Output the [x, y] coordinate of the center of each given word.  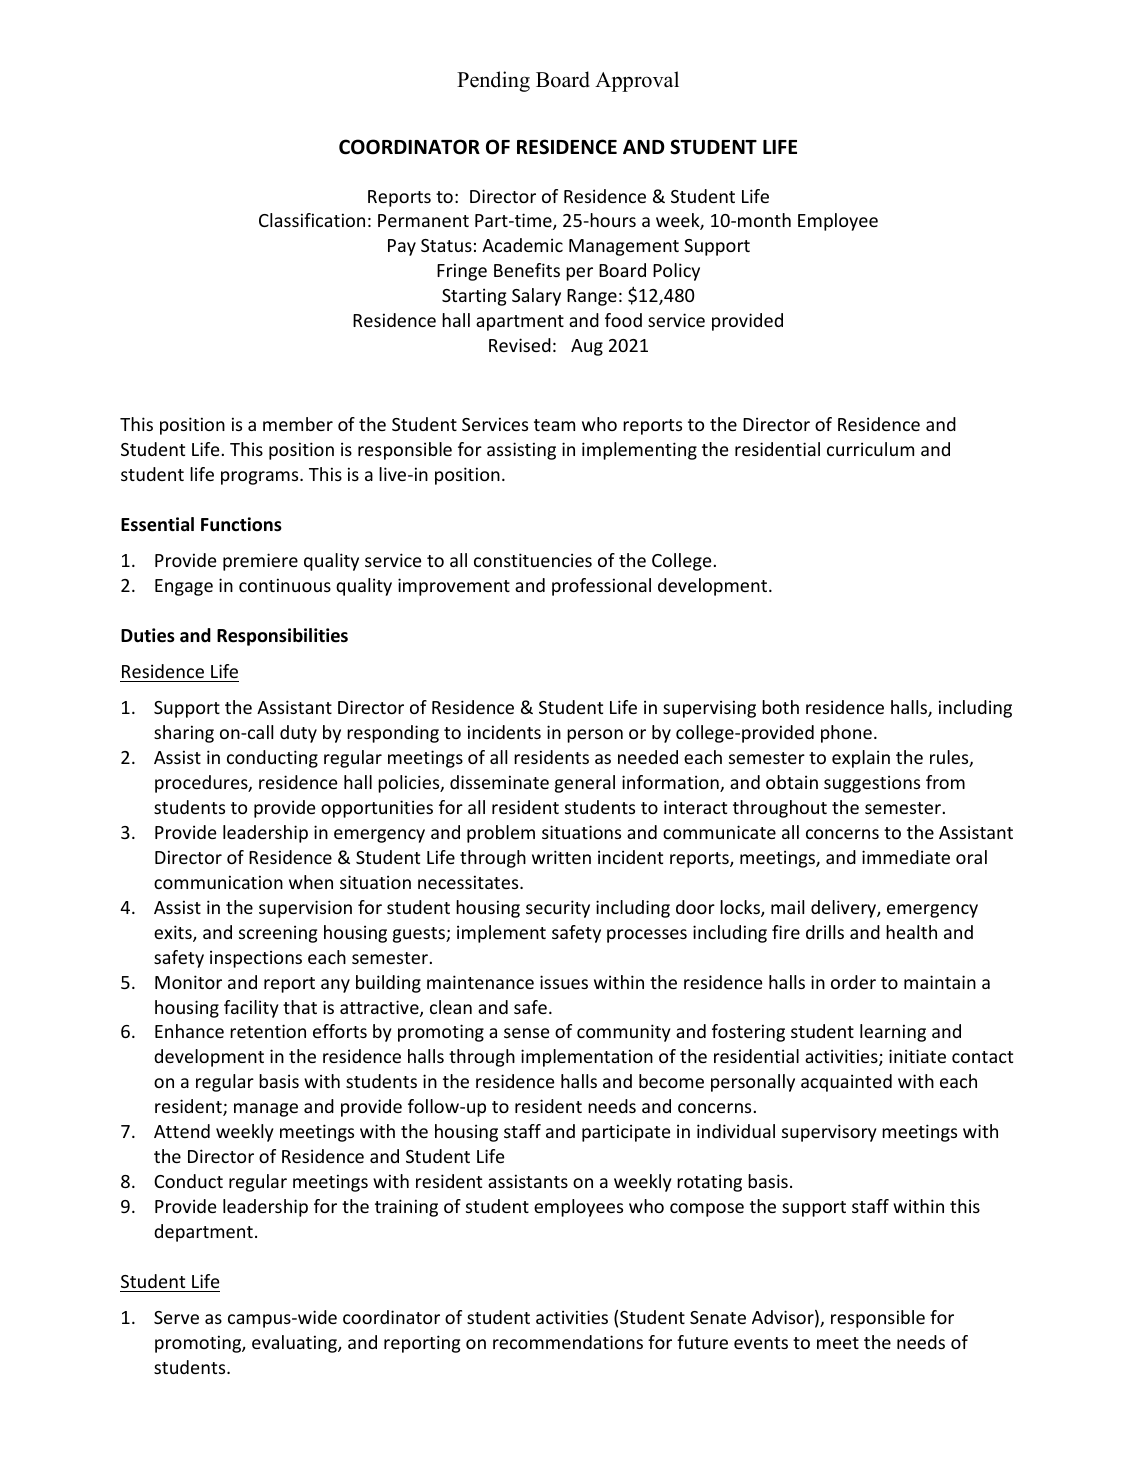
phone [846, 734]
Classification [312, 220]
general [585, 784]
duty [298, 734]
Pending [493, 81]
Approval [637, 81]
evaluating [295, 1344]
